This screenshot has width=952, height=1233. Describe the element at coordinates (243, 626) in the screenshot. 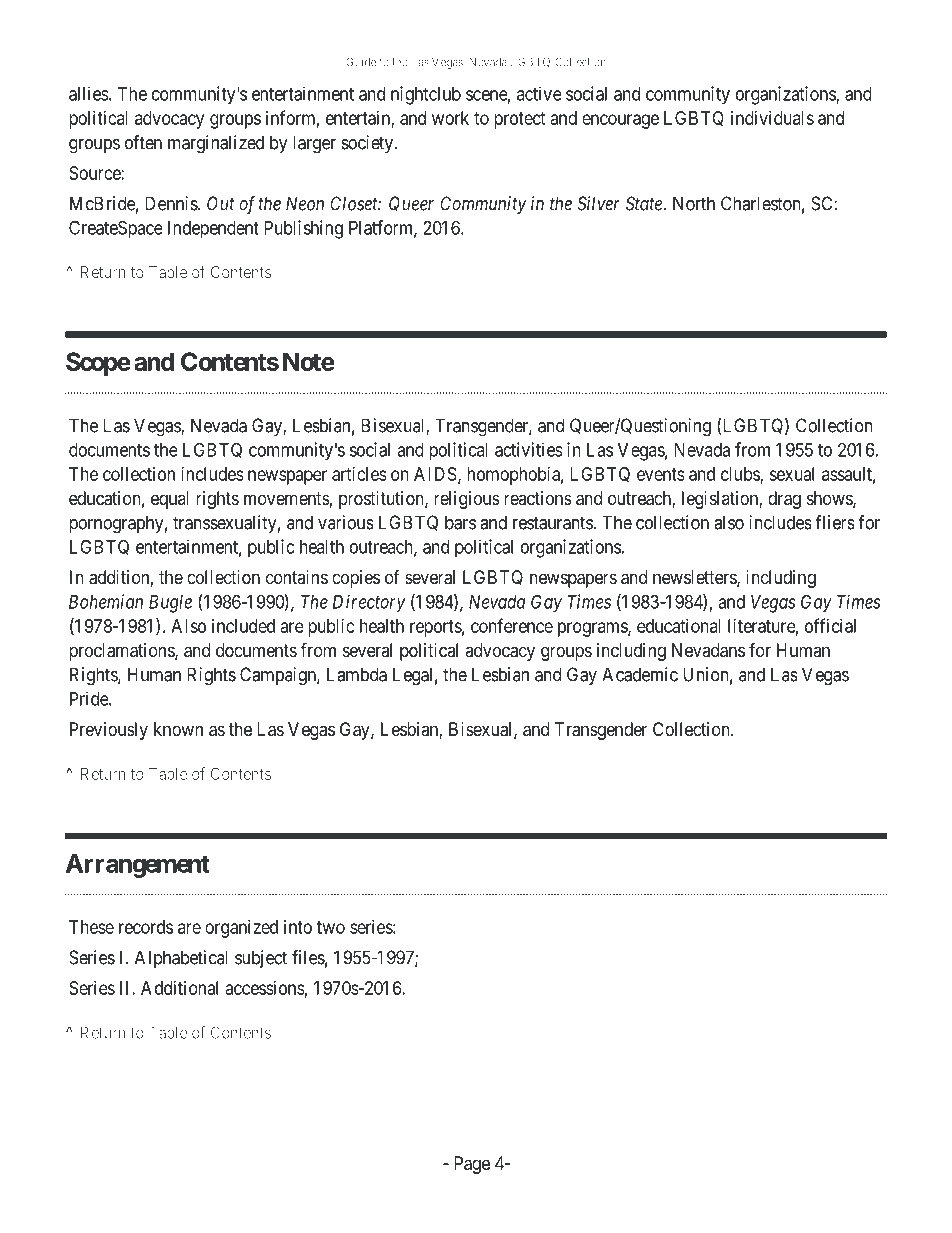

I see `included` at that location.
